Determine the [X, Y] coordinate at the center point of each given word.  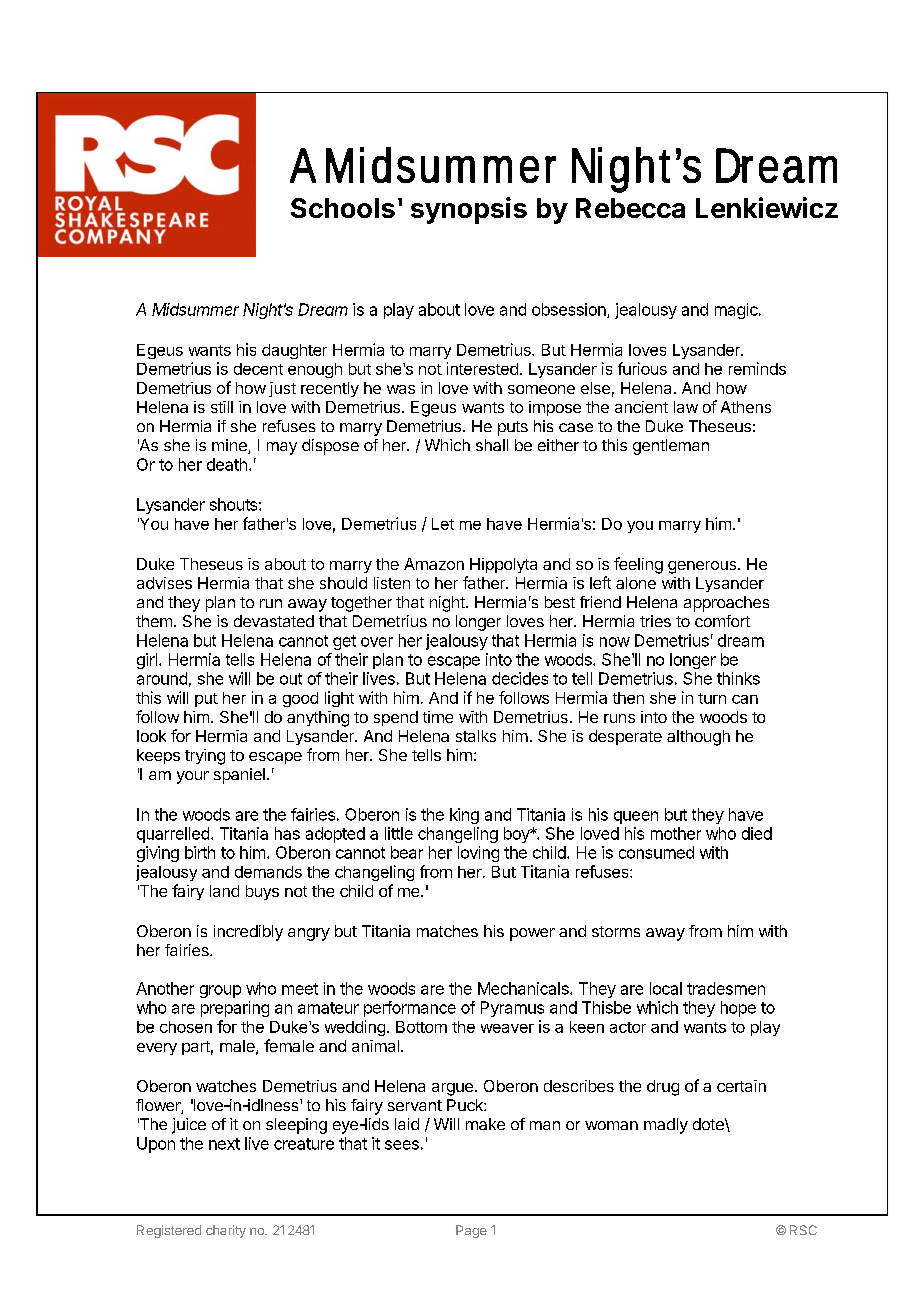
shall [492, 445]
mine [230, 446]
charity [226, 1231]
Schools [343, 208]
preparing [235, 1009]
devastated [274, 621]
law [686, 407]
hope [738, 1009]
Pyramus [512, 1009]
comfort [722, 621]
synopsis [469, 210]
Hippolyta [503, 565]
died [757, 833]
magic [737, 311]
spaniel [239, 776]
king [464, 816]
